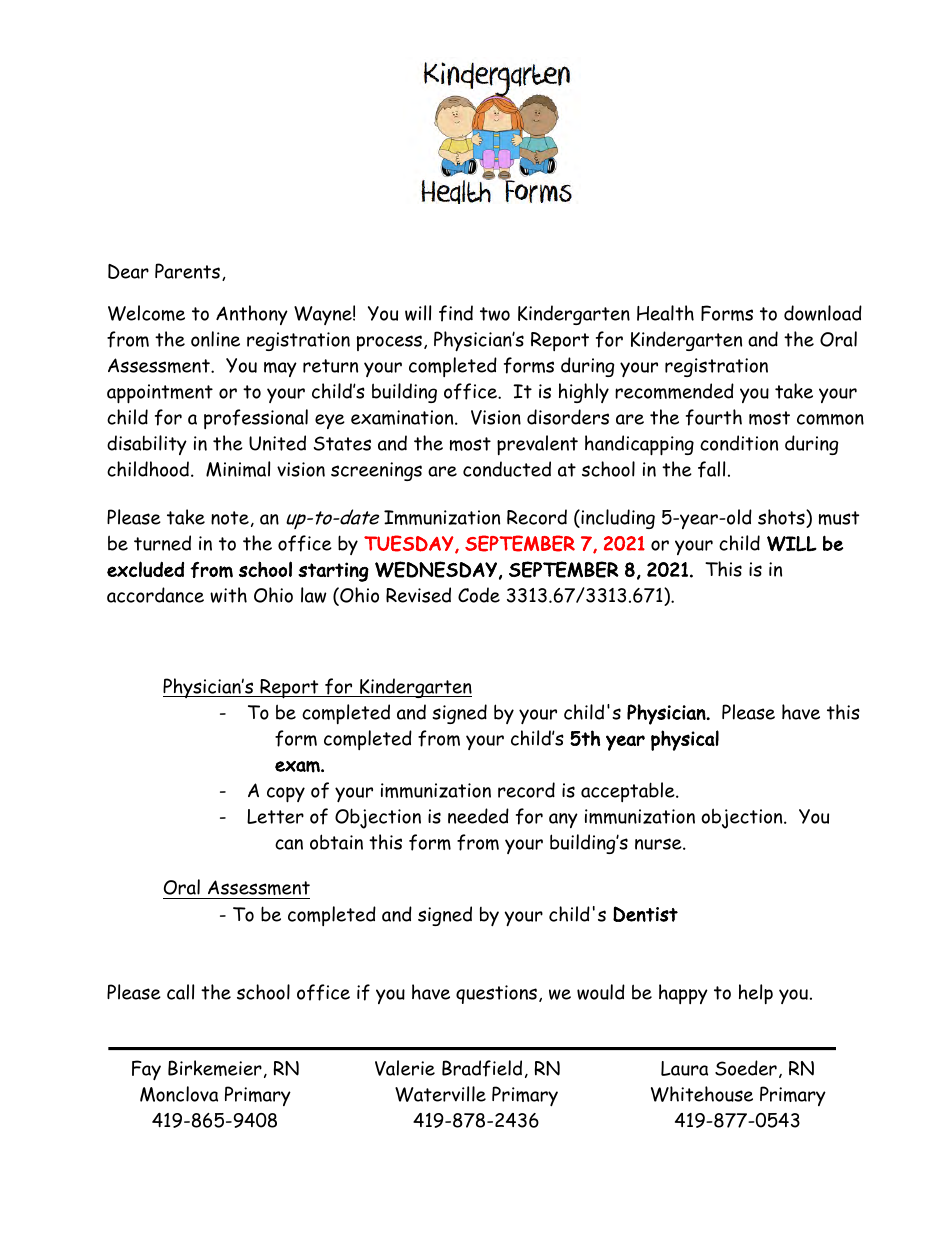 The width and height of the image is (952, 1233). What do you see at coordinates (507, 469) in the image?
I see `conducted` at bounding box center [507, 469].
